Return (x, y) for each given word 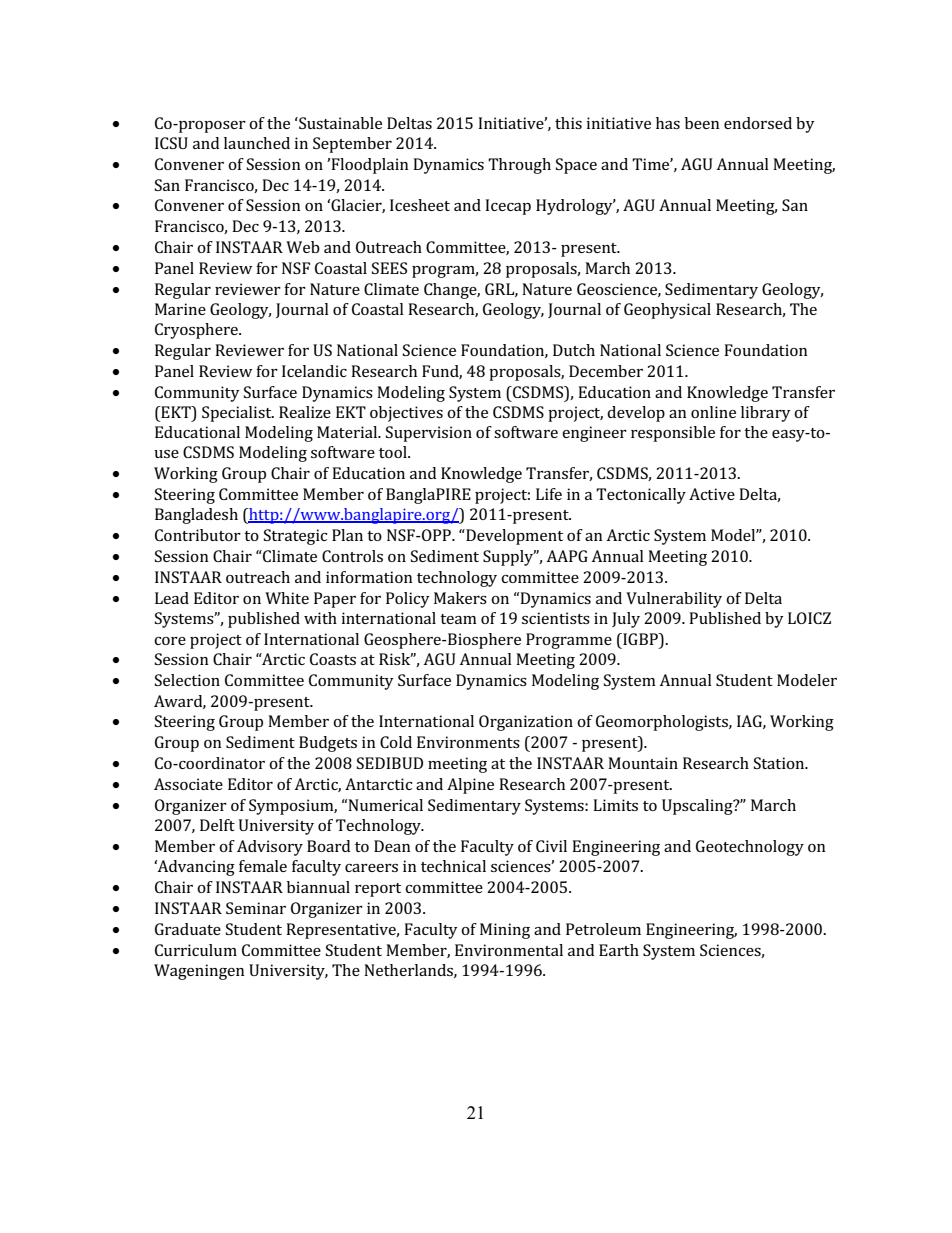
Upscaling (698, 807)
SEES (389, 268)
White (287, 598)
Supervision (429, 434)
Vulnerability (674, 600)
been (702, 123)
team (458, 619)
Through (519, 166)
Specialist (238, 414)
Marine (180, 309)
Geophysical (667, 311)
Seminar (256, 908)
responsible (673, 434)
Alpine (470, 786)
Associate (188, 784)
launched (257, 143)
